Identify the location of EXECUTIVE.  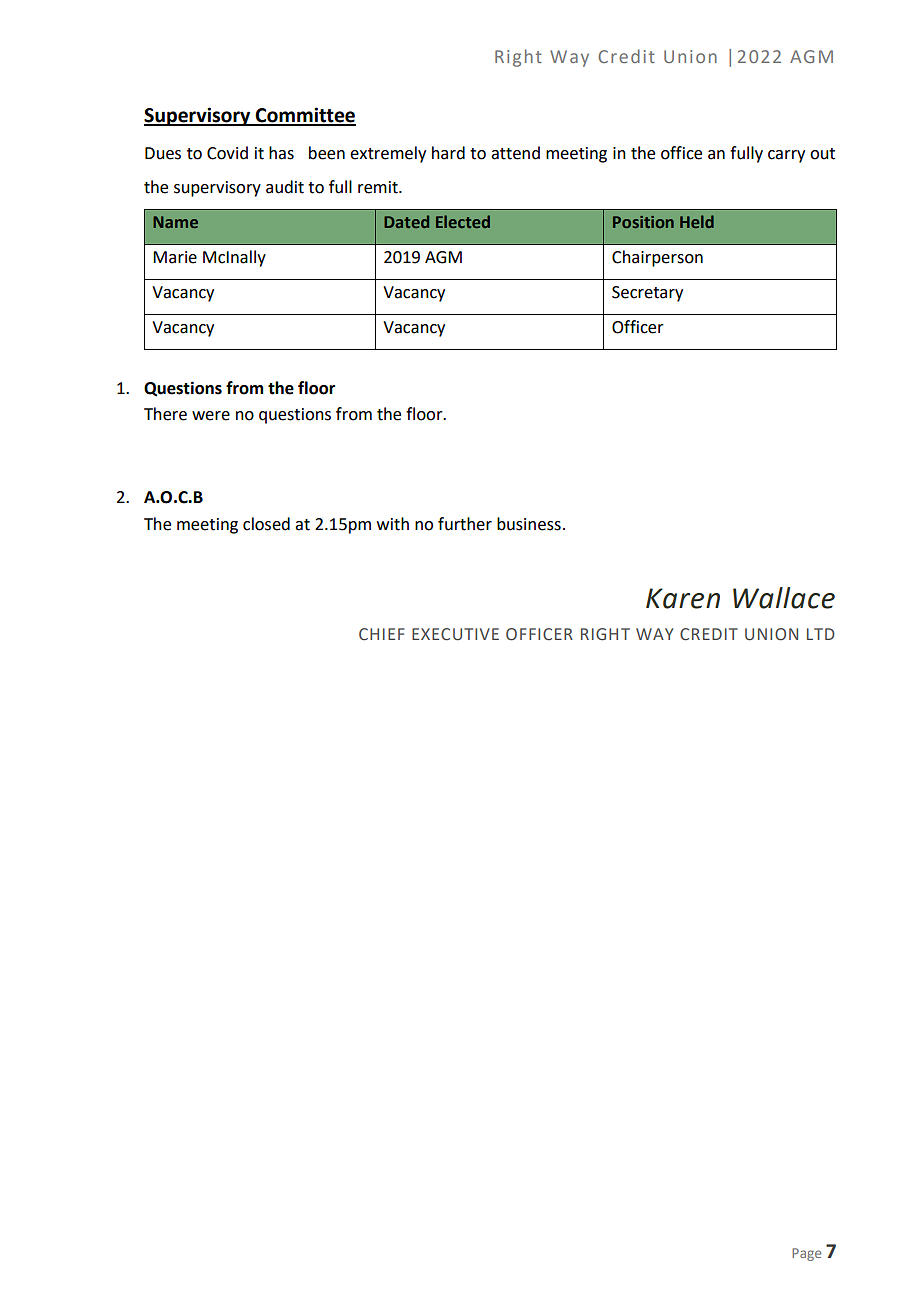
(455, 634).
